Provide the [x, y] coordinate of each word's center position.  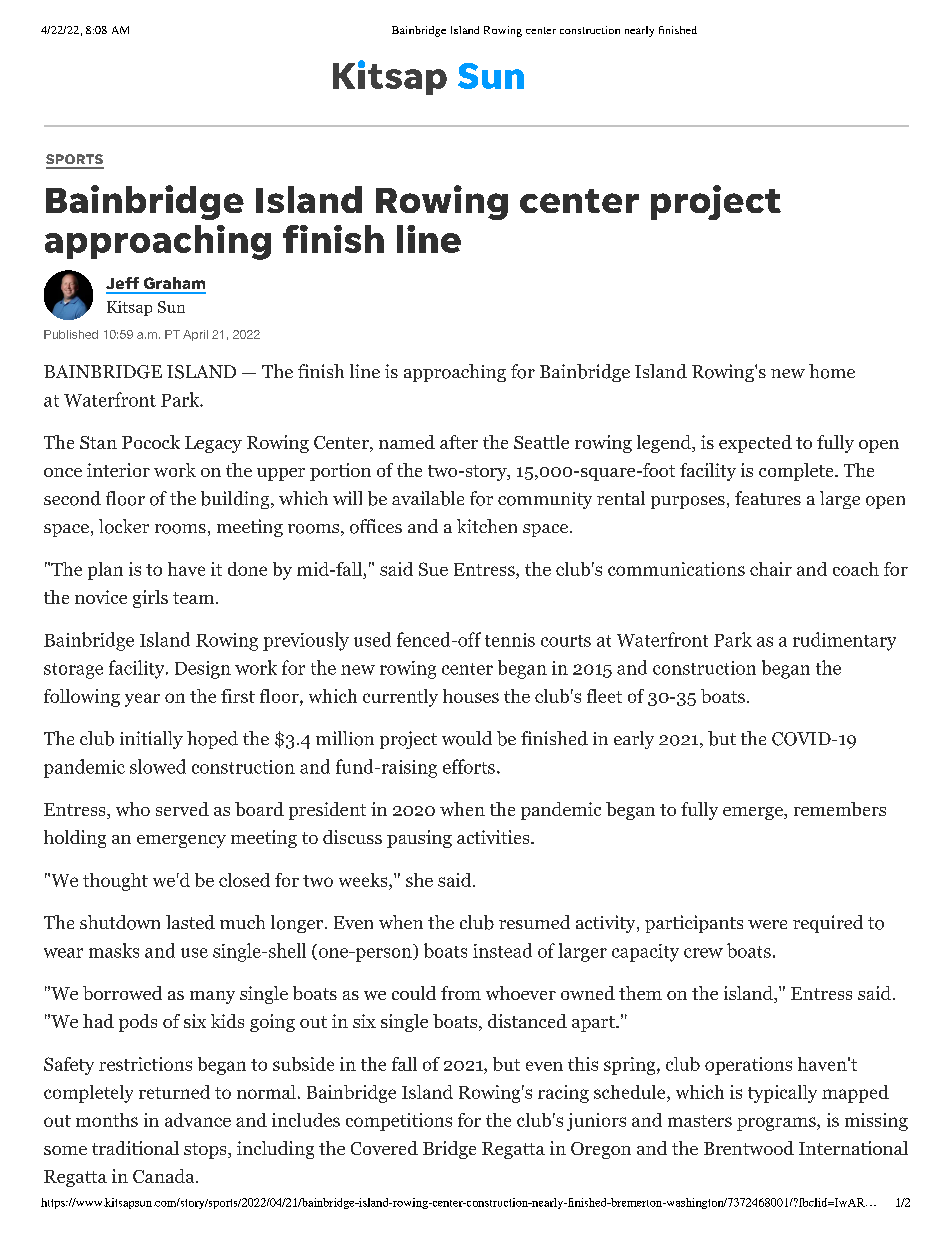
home [832, 371]
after [459, 442]
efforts [469, 766]
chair [771, 569]
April [195, 335]
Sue [433, 569]
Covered [384, 1148]
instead [502, 950]
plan [105, 571]
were [767, 924]
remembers [840, 809]
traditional [135, 1148]
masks [114, 950]
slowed [158, 766]
